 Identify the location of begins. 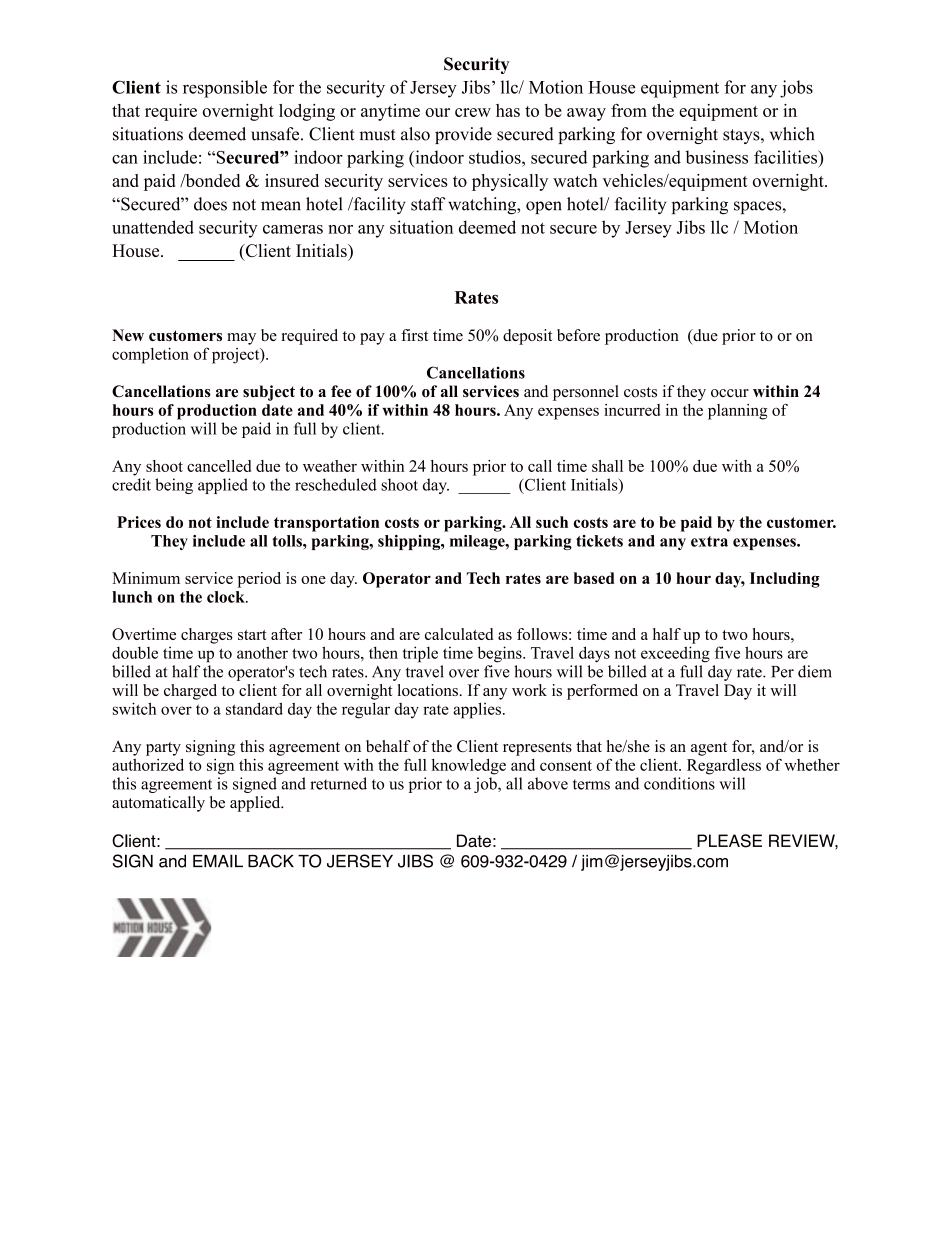
(500, 654).
